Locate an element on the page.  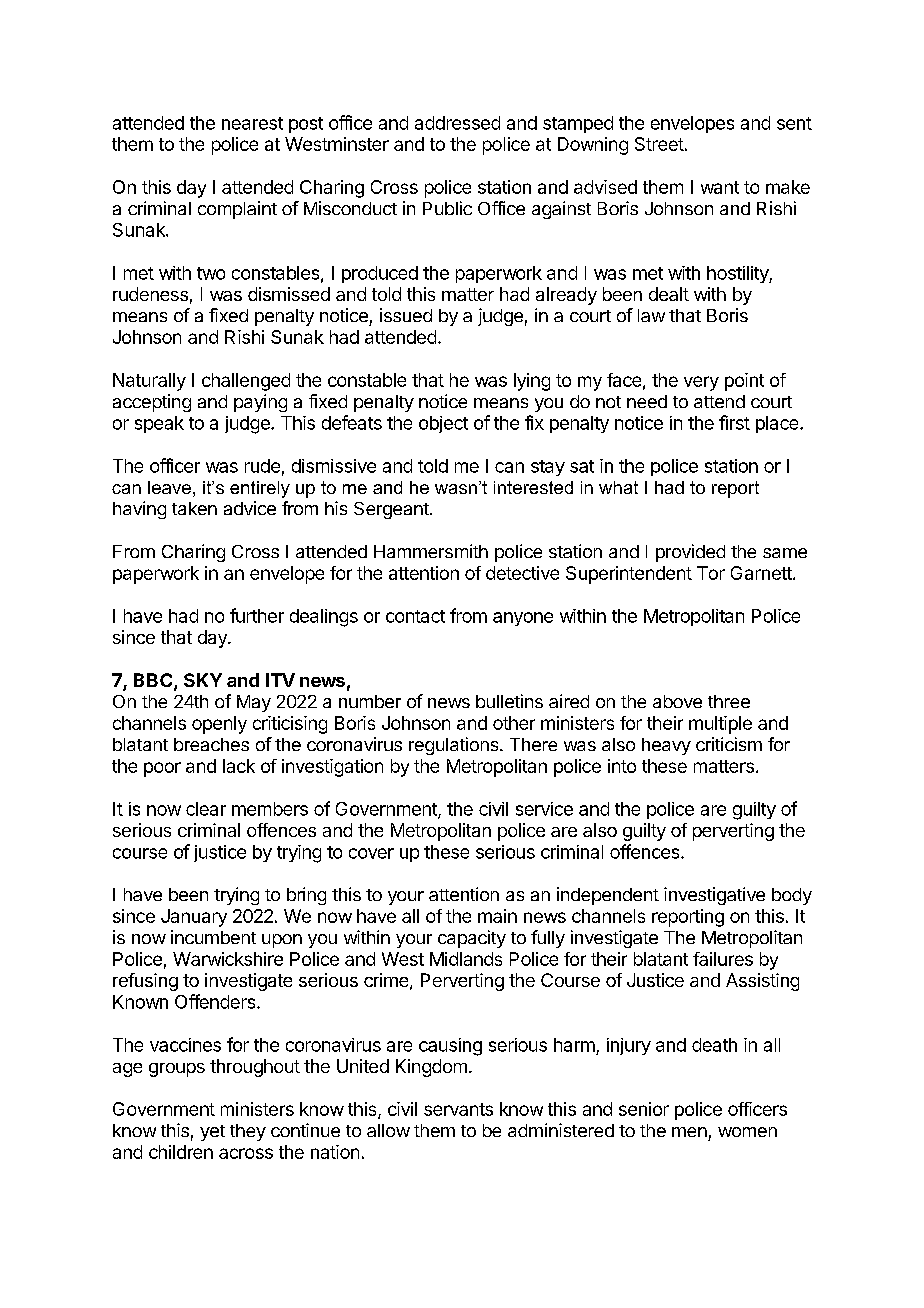
women is located at coordinates (747, 1132).
